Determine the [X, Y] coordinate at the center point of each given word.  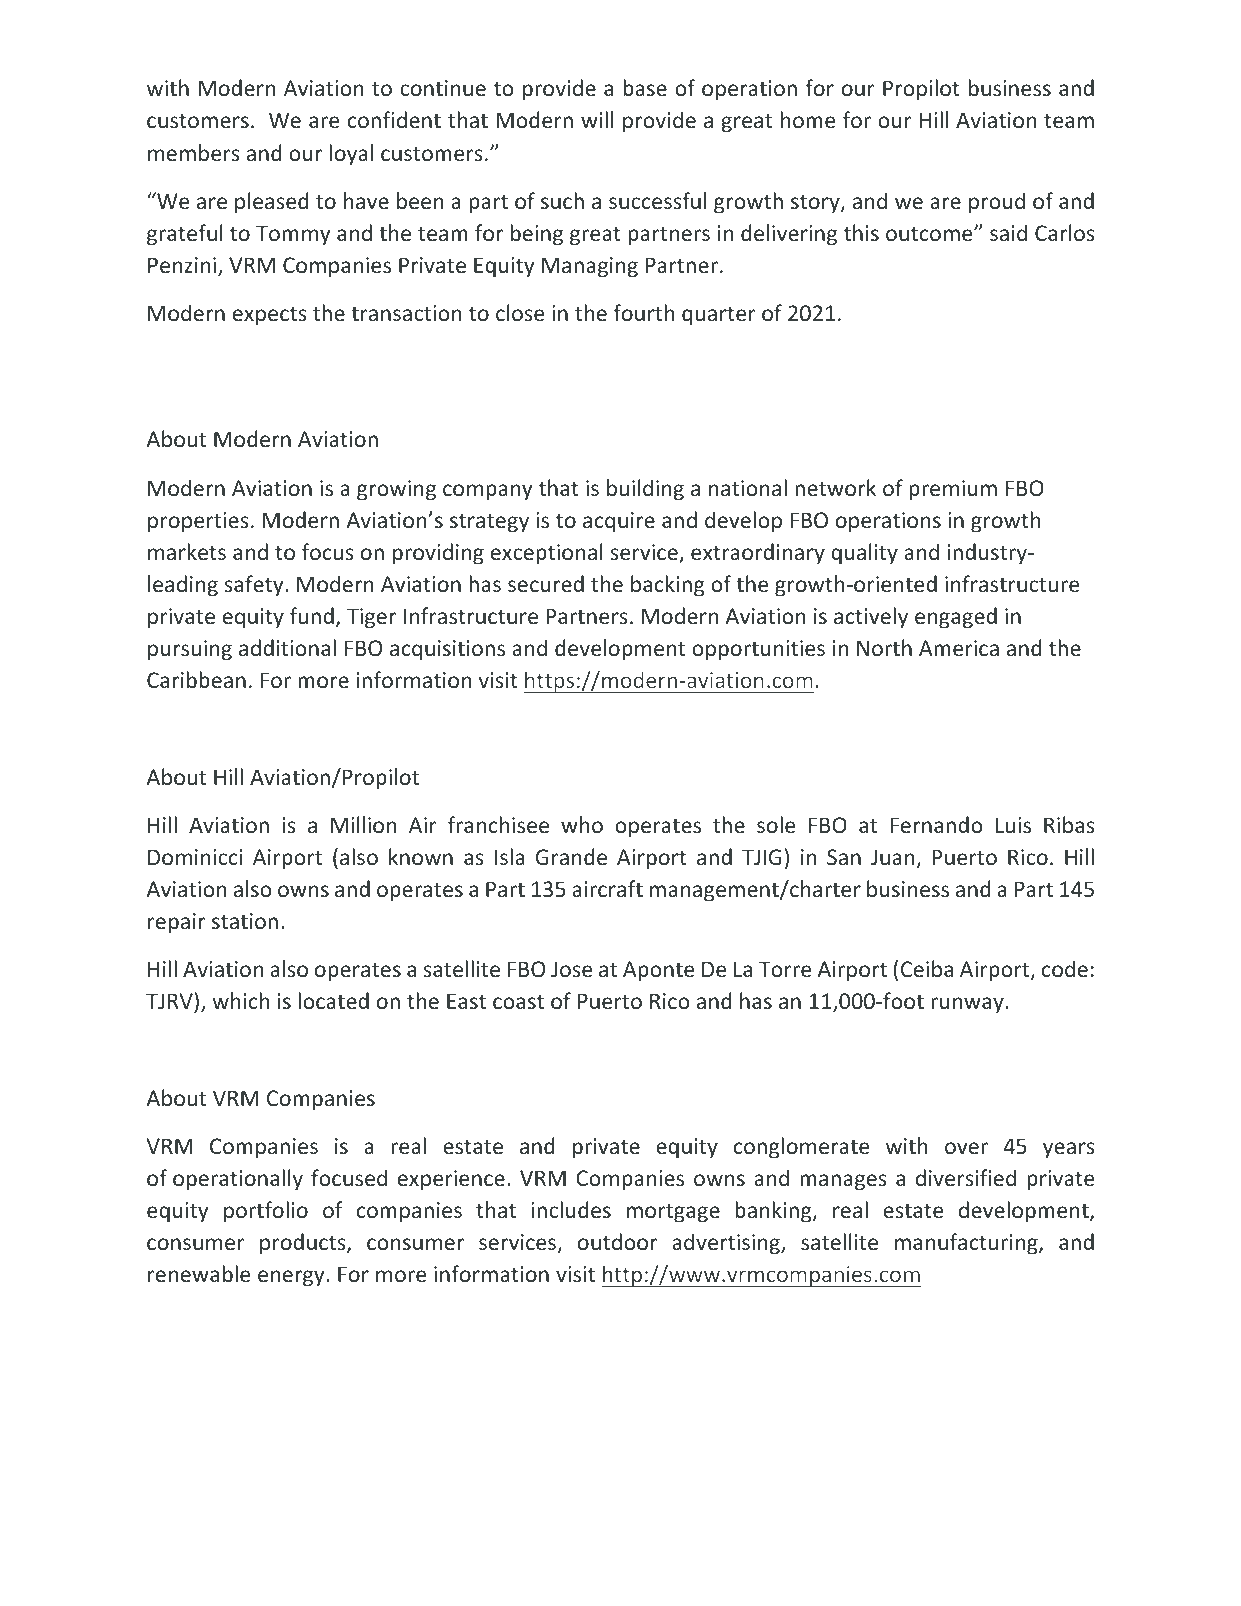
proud [997, 203]
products [304, 1244]
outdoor [617, 1241]
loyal [351, 155]
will [597, 119]
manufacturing [967, 1244]
